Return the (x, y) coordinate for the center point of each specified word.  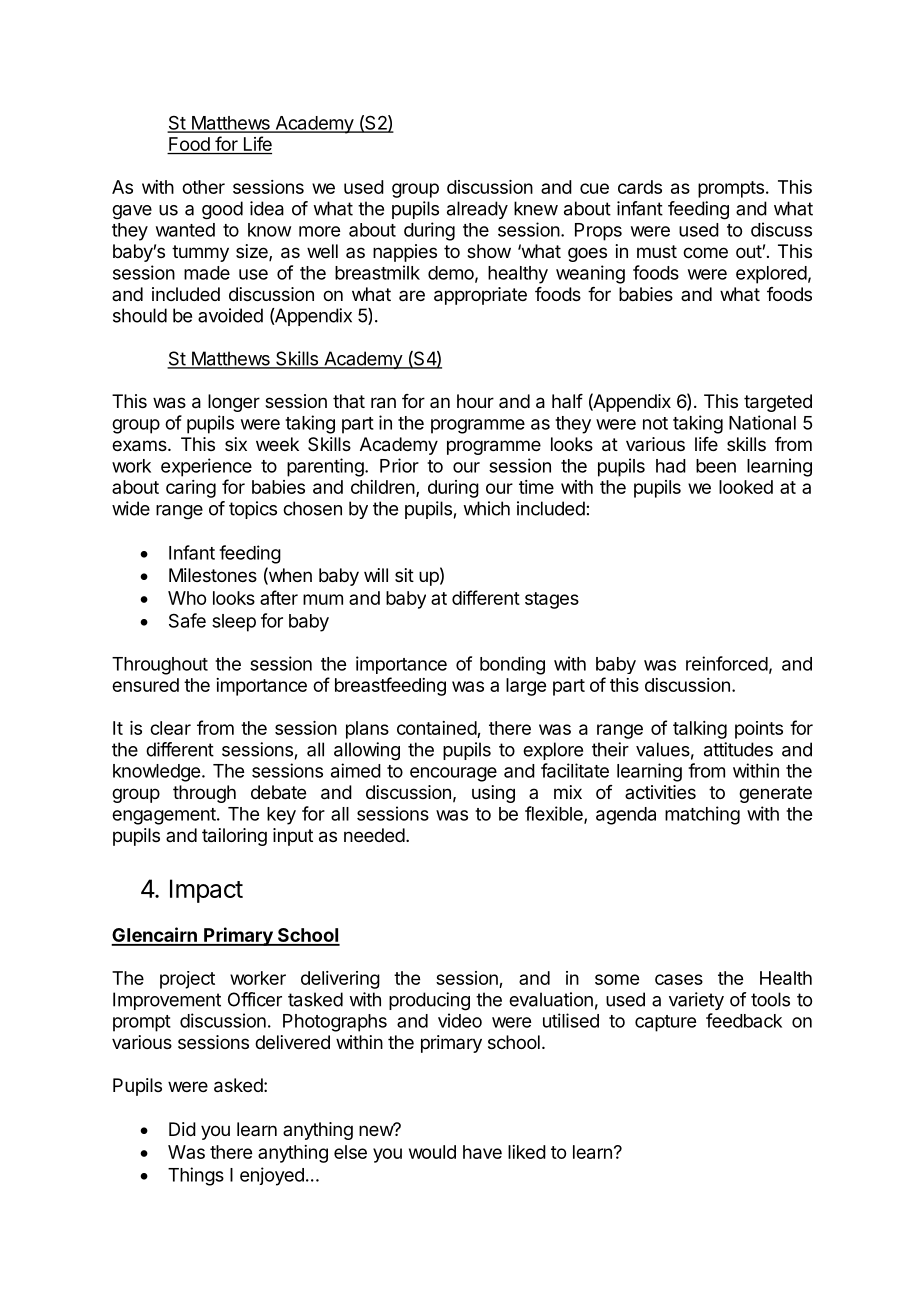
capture (665, 1023)
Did (182, 1129)
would (432, 1152)
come (705, 252)
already (477, 210)
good (222, 210)
